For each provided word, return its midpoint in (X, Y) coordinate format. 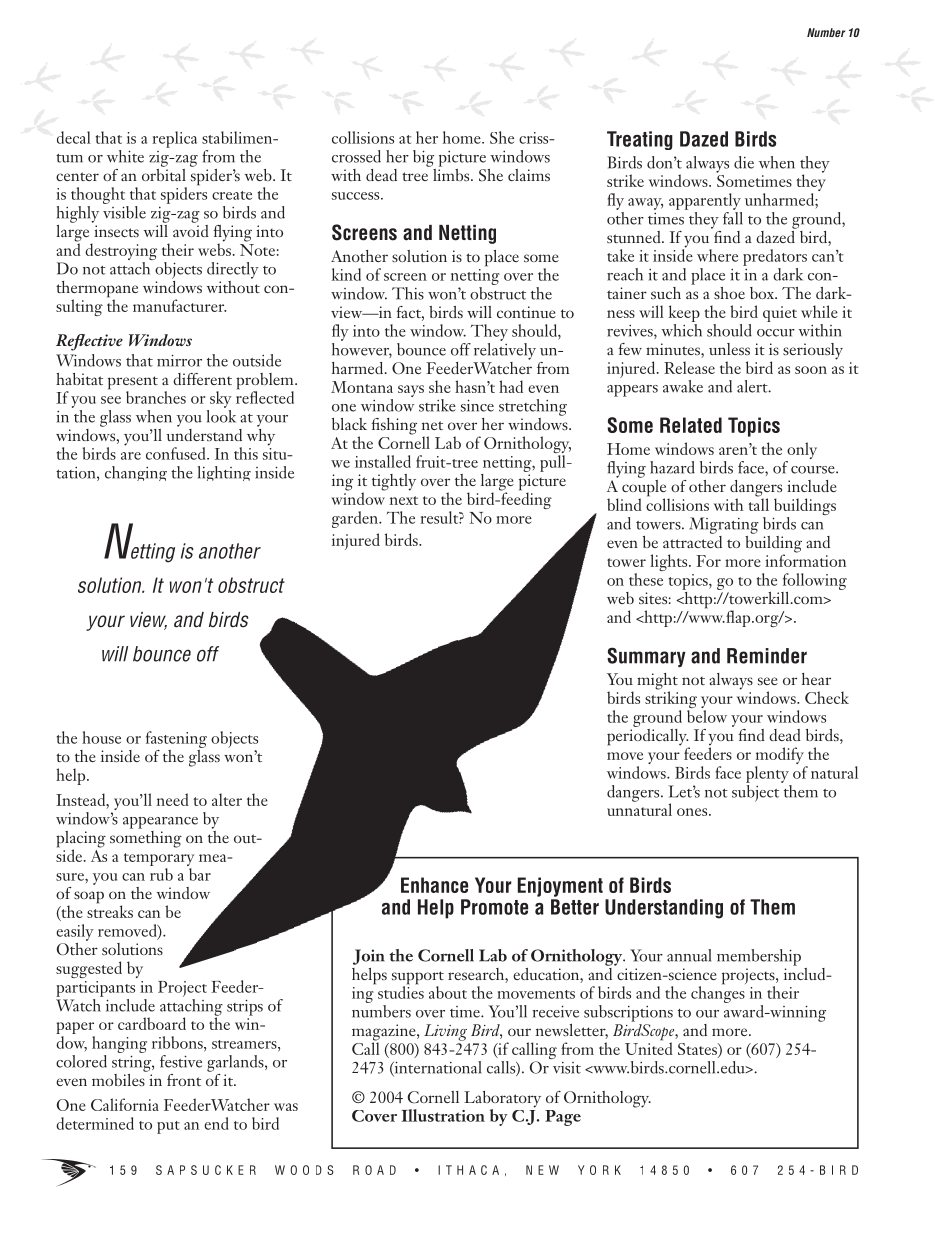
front (184, 1080)
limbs (451, 173)
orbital (164, 173)
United (649, 1047)
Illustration (443, 1115)
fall (733, 217)
